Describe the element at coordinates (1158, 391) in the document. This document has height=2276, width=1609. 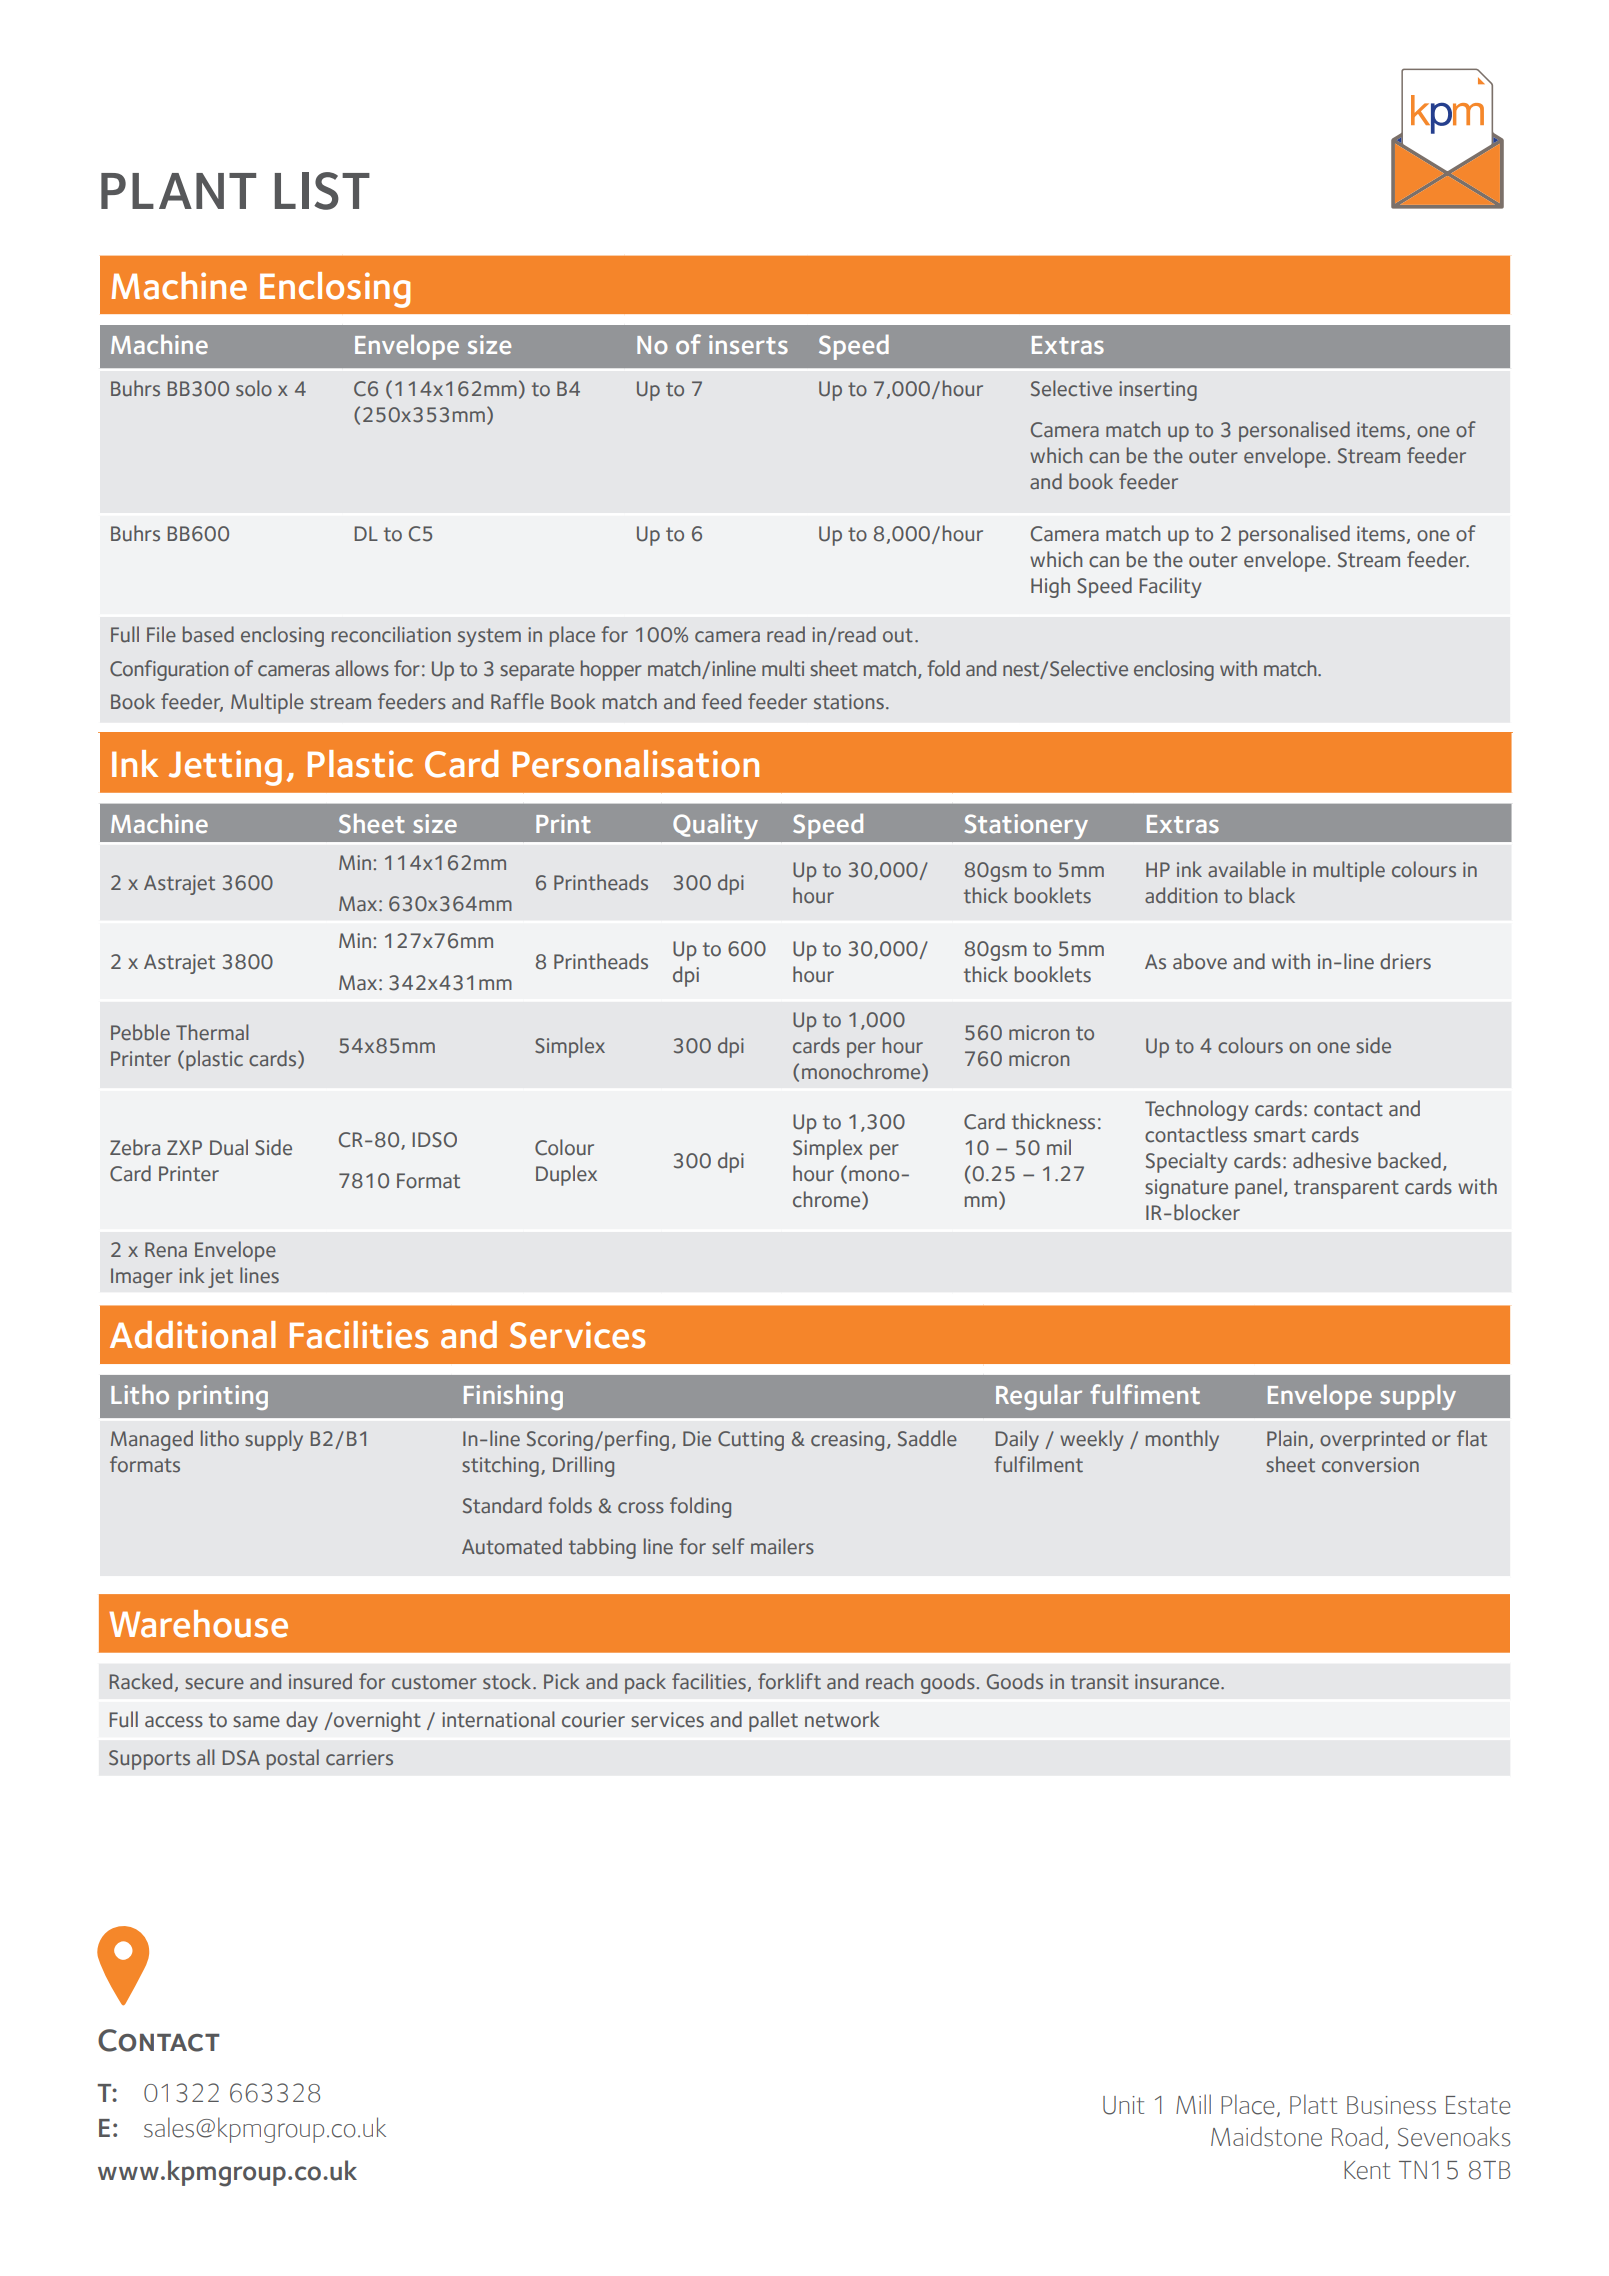
I see `inserting` at that location.
